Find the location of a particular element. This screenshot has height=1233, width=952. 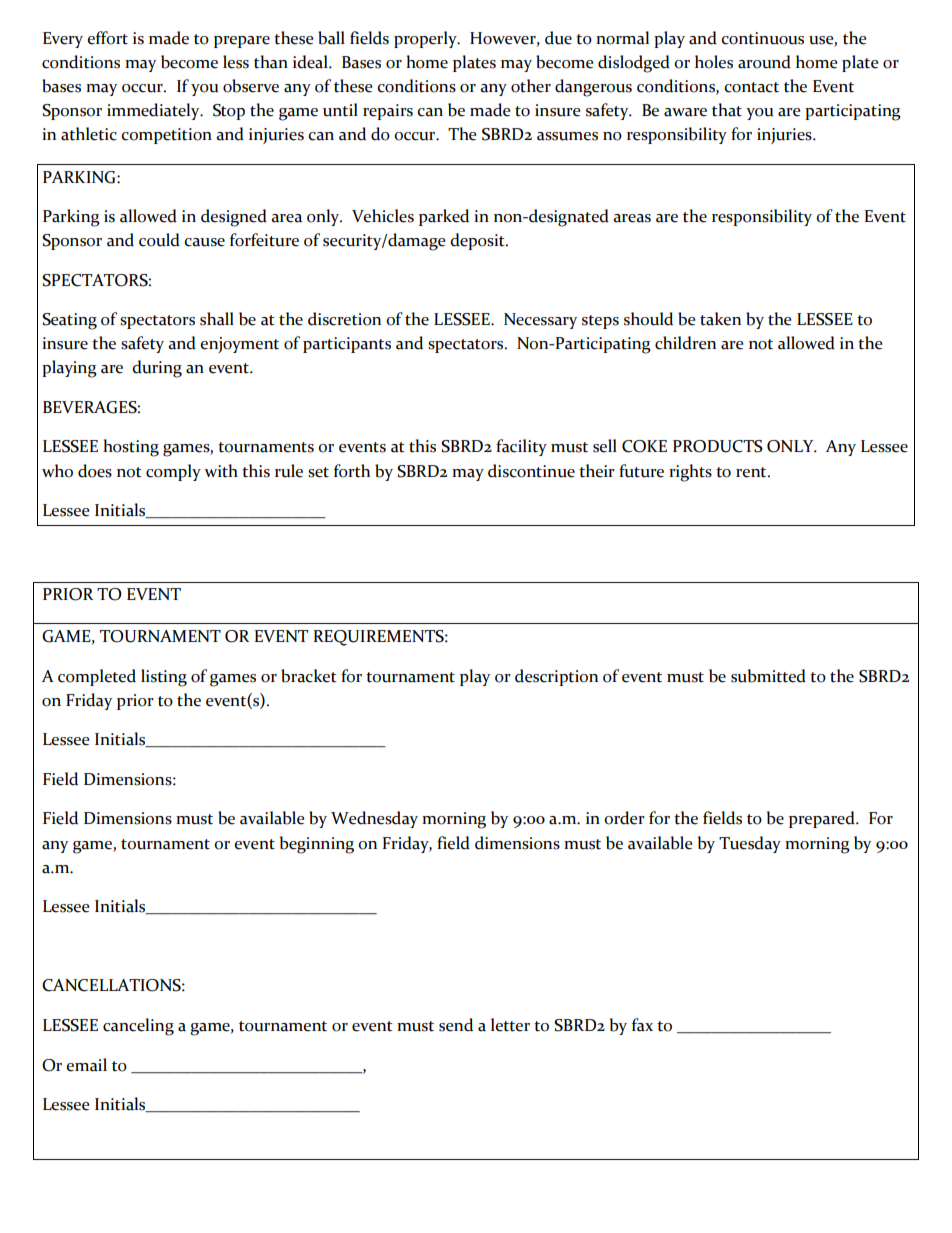

effort is located at coordinates (107, 38).
